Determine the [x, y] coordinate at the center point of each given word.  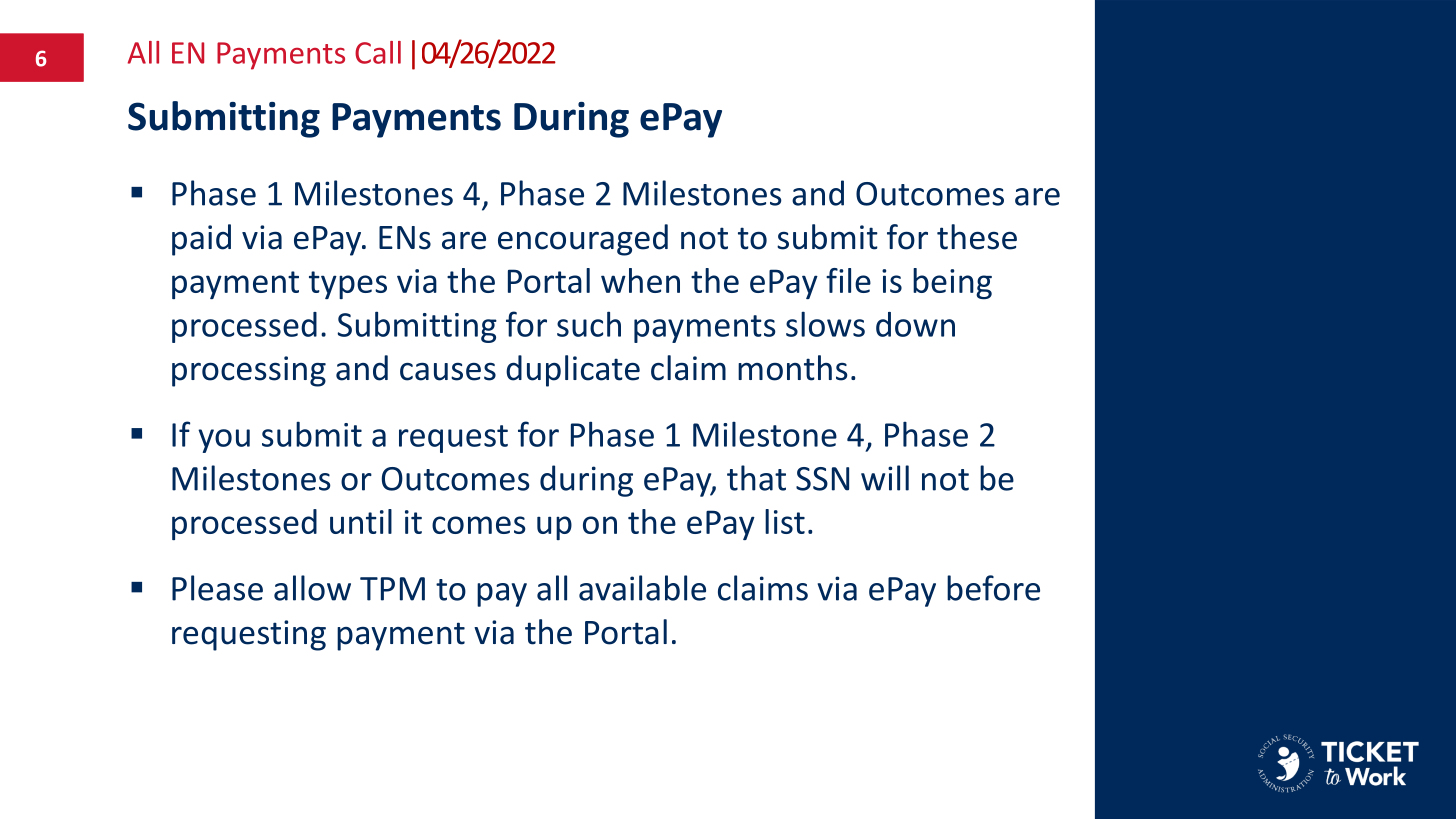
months [793, 368]
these [977, 237]
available [642, 588]
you [224, 441]
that [756, 478]
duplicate [573, 371]
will [885, 478]
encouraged [583, 240]
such [589, 324]
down [915, 324]
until [361, 521]
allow [312, 588]
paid [201, 240]
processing [249, 371]
